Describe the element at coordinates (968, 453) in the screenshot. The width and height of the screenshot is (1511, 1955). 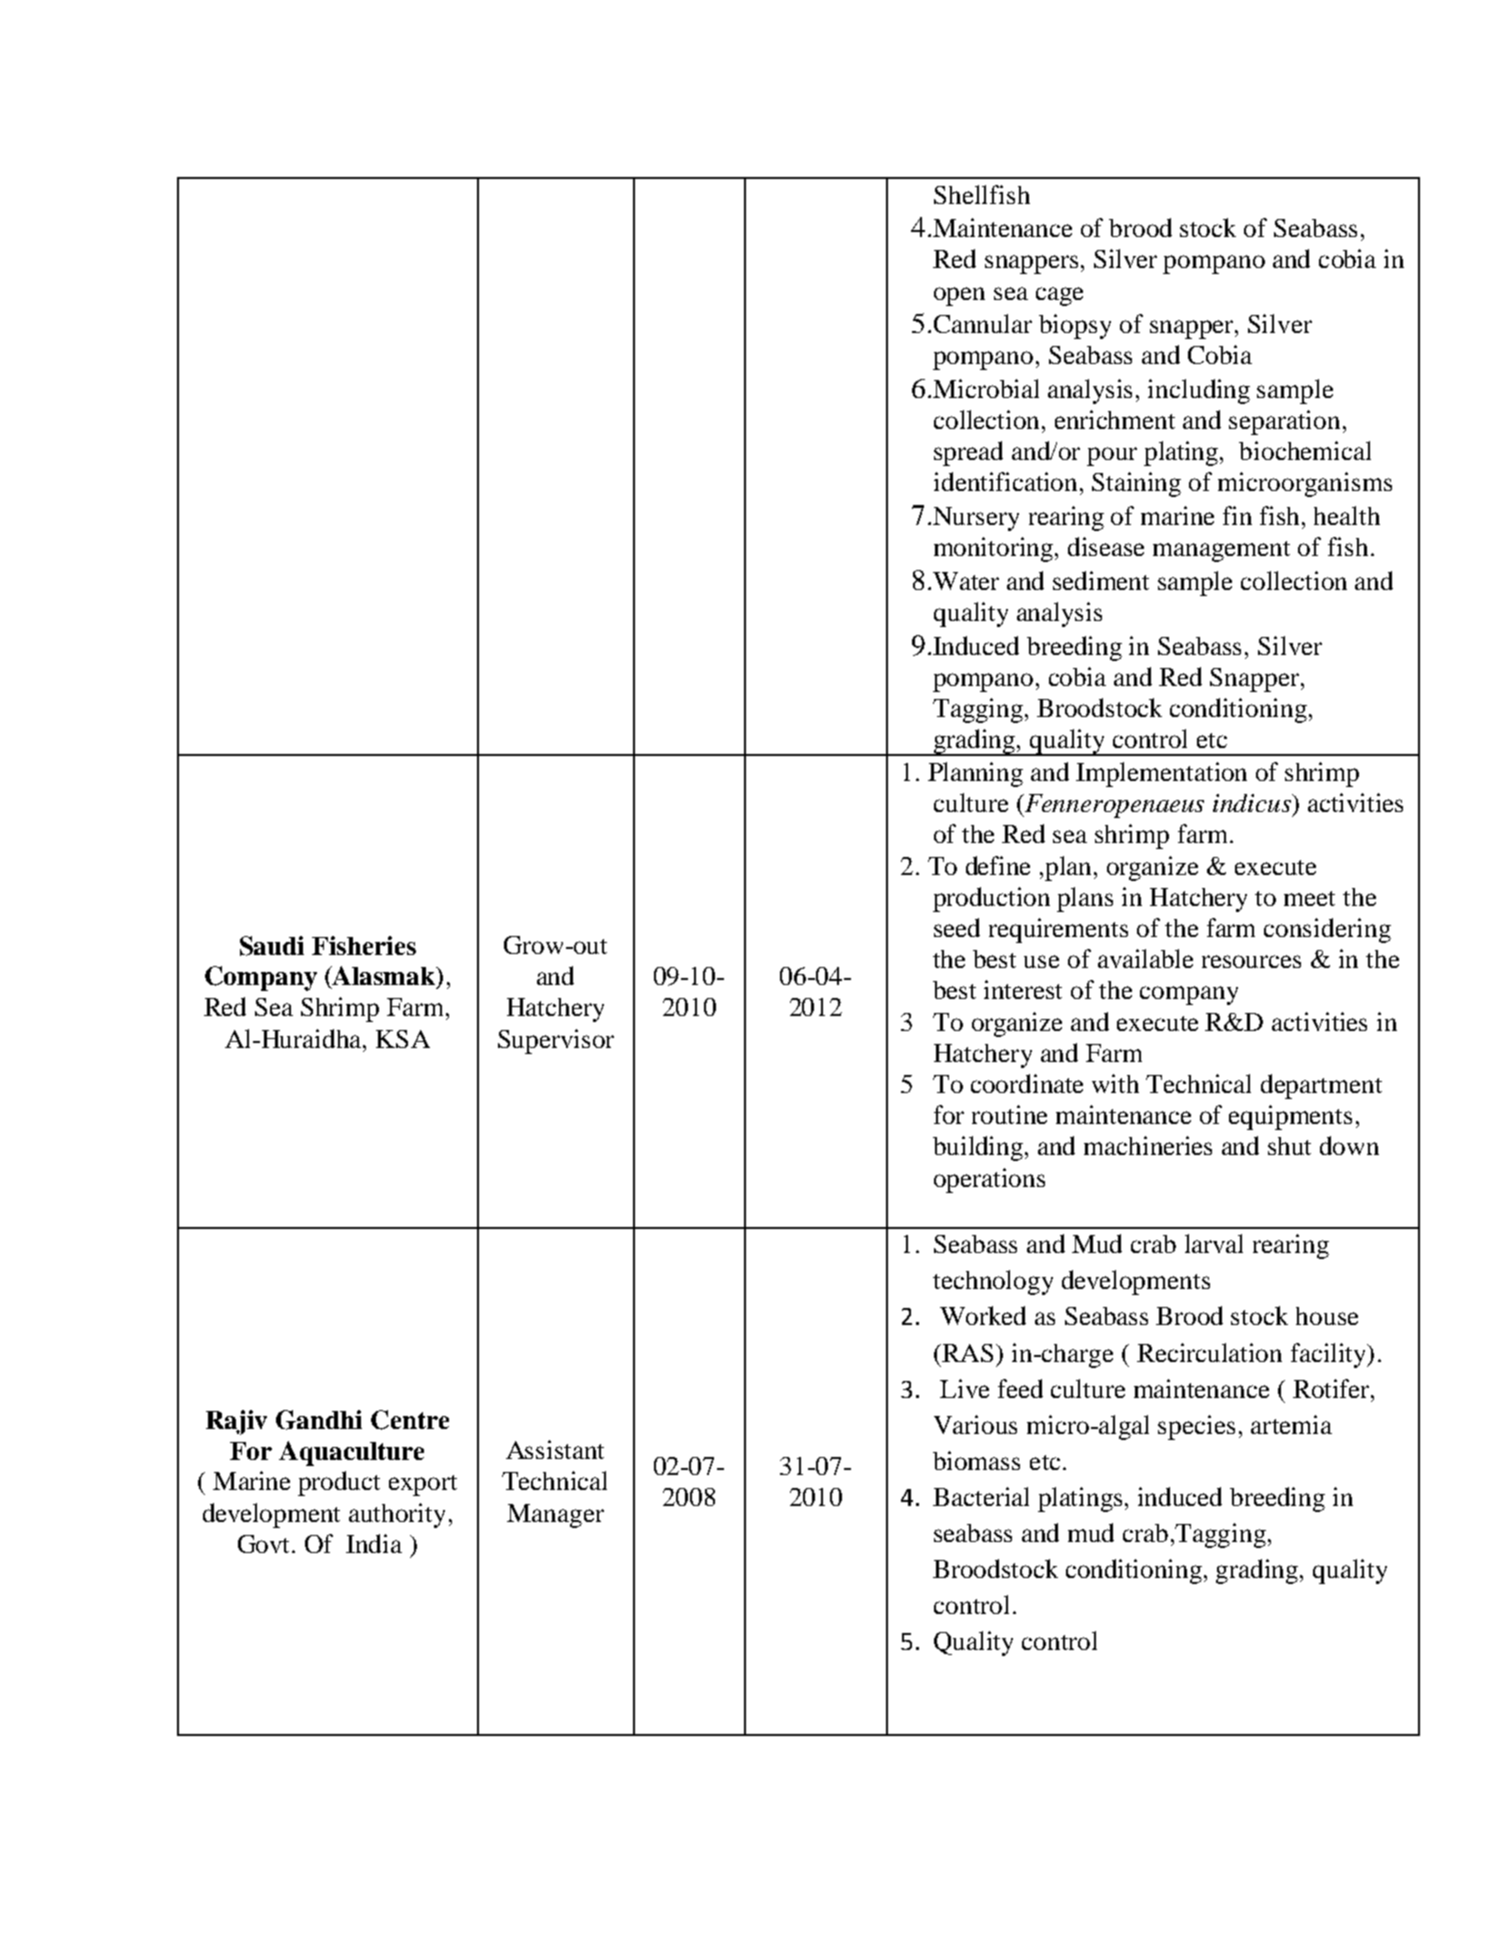
I see `spread` at that location.
